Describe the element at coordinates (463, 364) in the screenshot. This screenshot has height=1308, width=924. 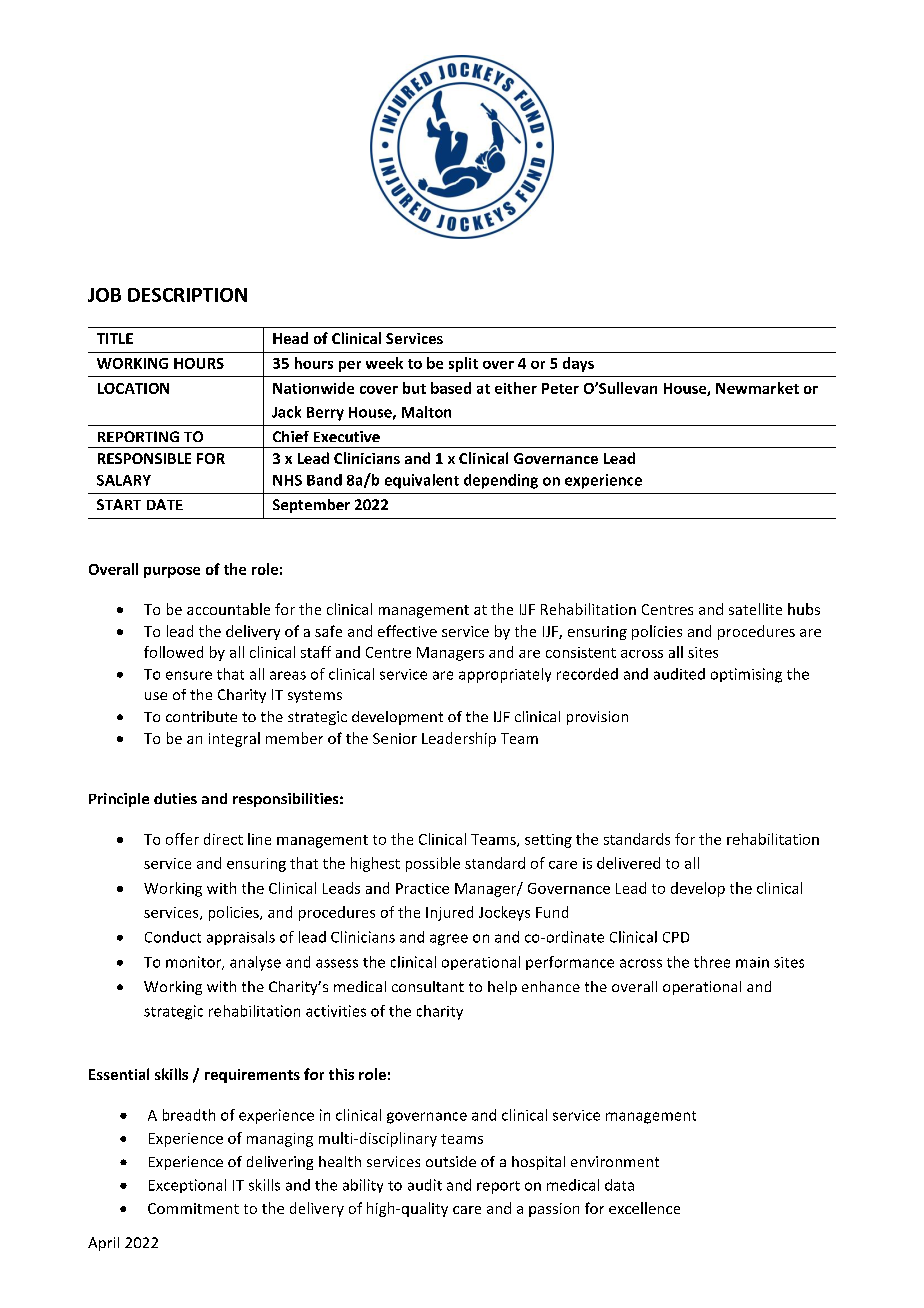
I see `split` at that location.
